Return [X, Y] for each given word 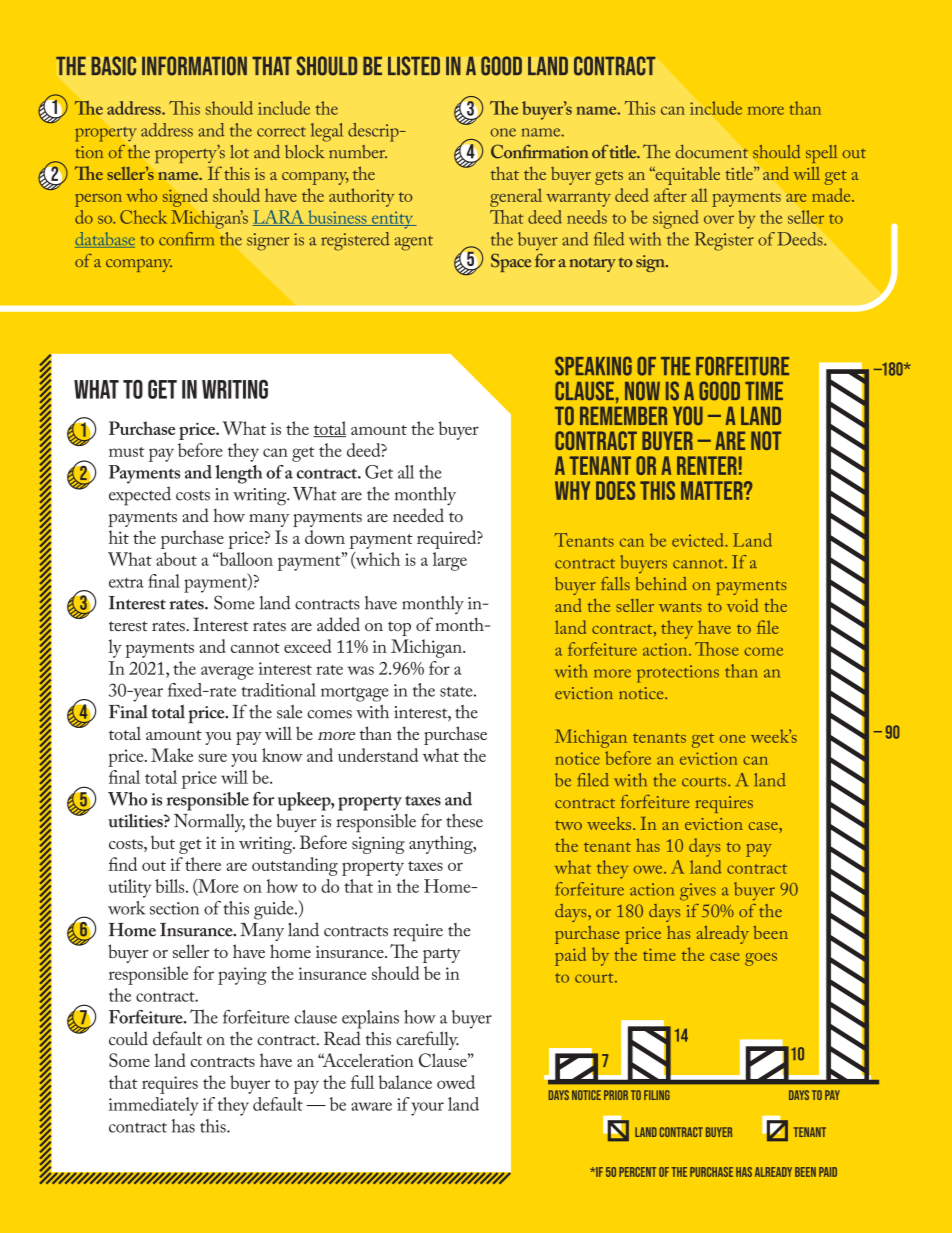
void [742, 605]
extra [126, 583]
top [399, 628]
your [427, 1109]
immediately [154, 1106]
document [712, 152]
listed [414, 66]
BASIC [114, 66]
